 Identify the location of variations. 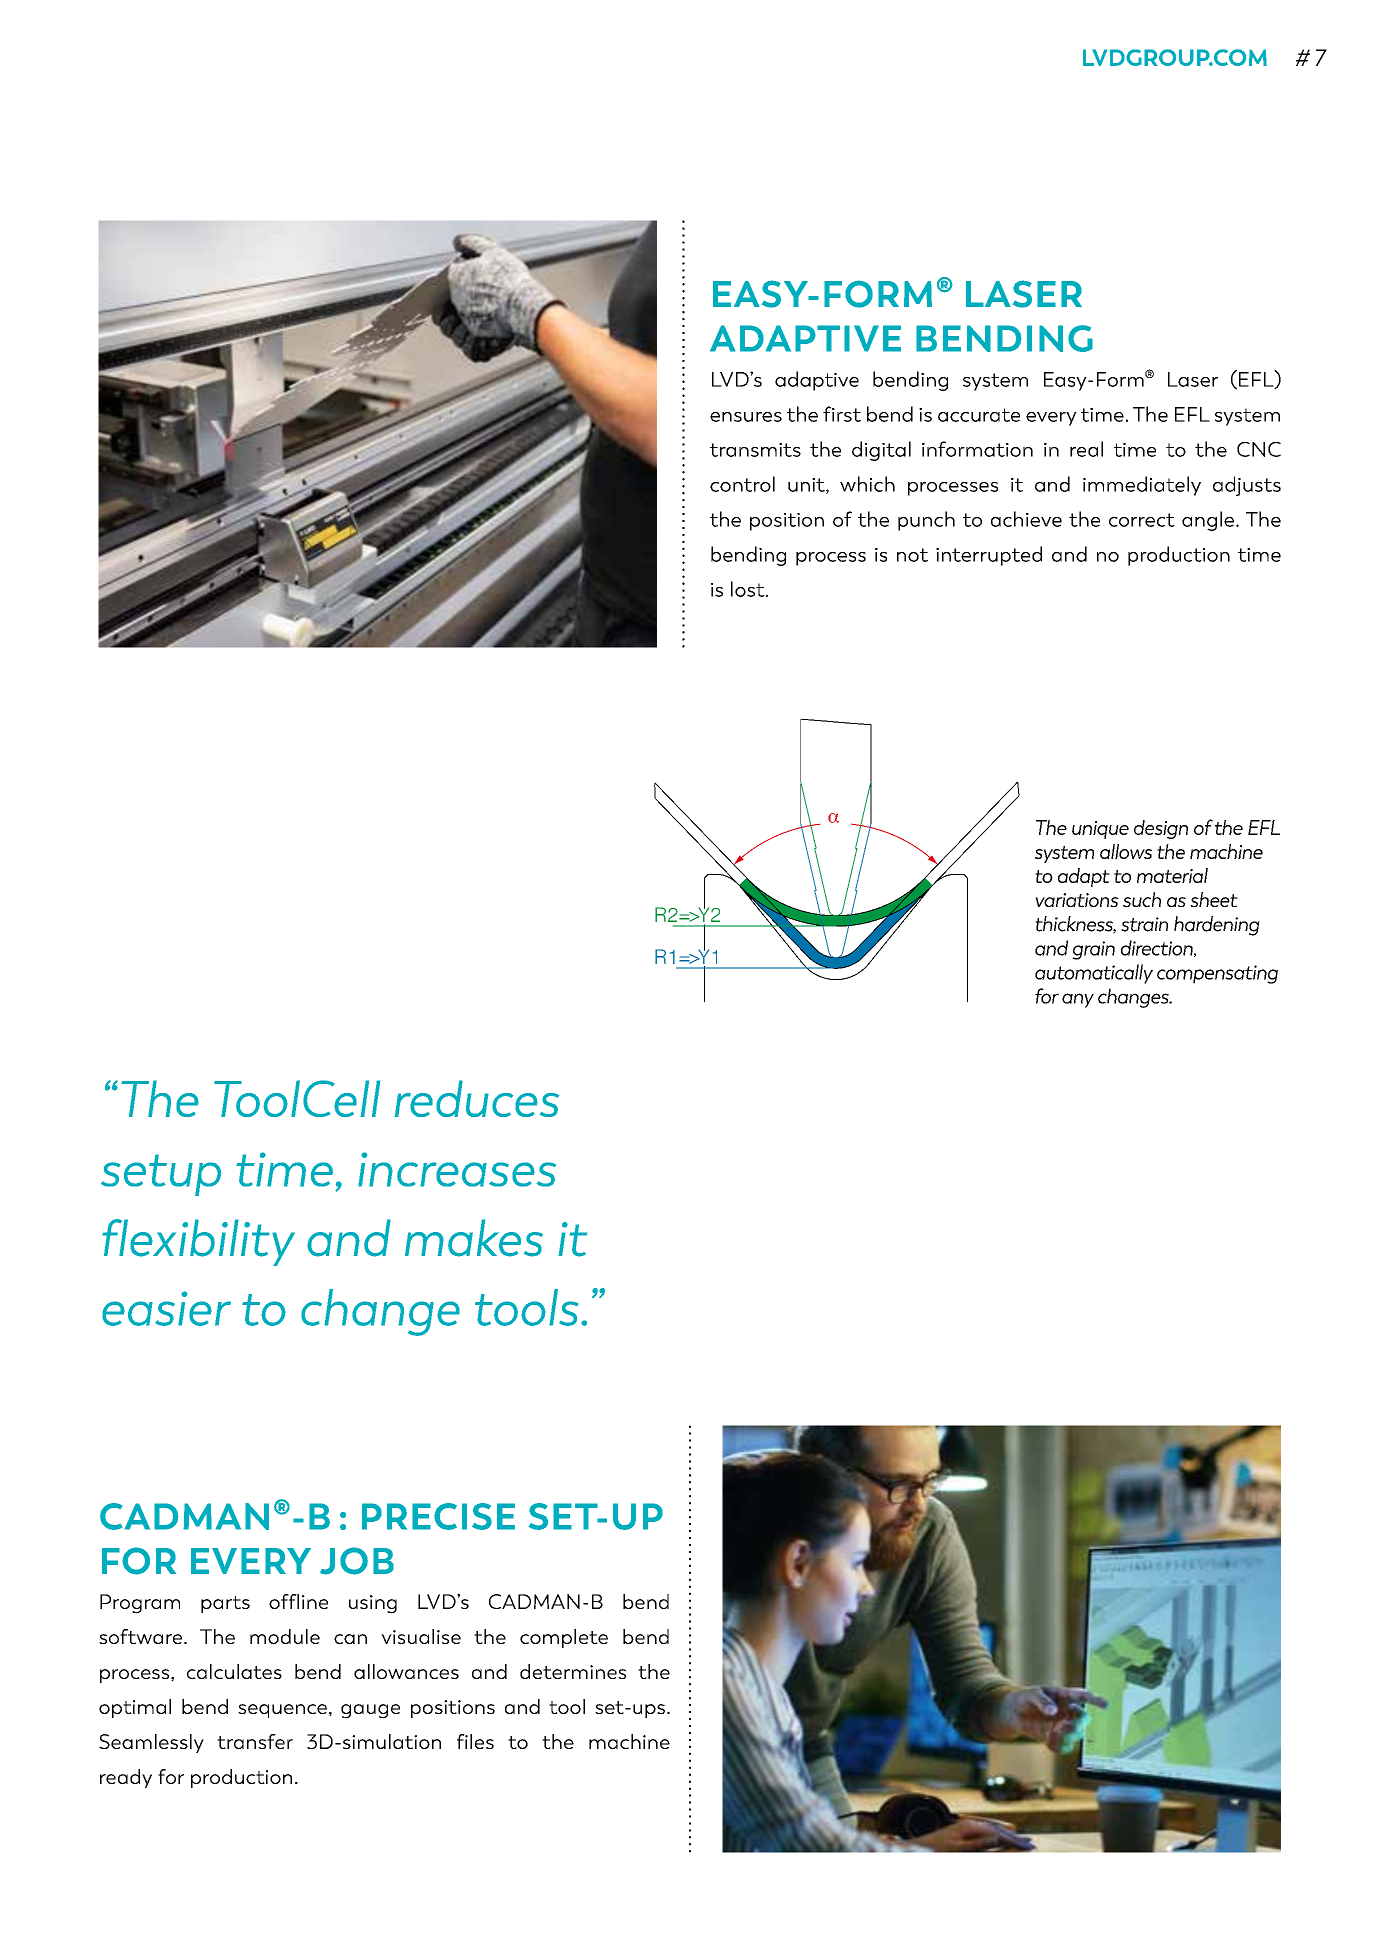
(1077, 900).
